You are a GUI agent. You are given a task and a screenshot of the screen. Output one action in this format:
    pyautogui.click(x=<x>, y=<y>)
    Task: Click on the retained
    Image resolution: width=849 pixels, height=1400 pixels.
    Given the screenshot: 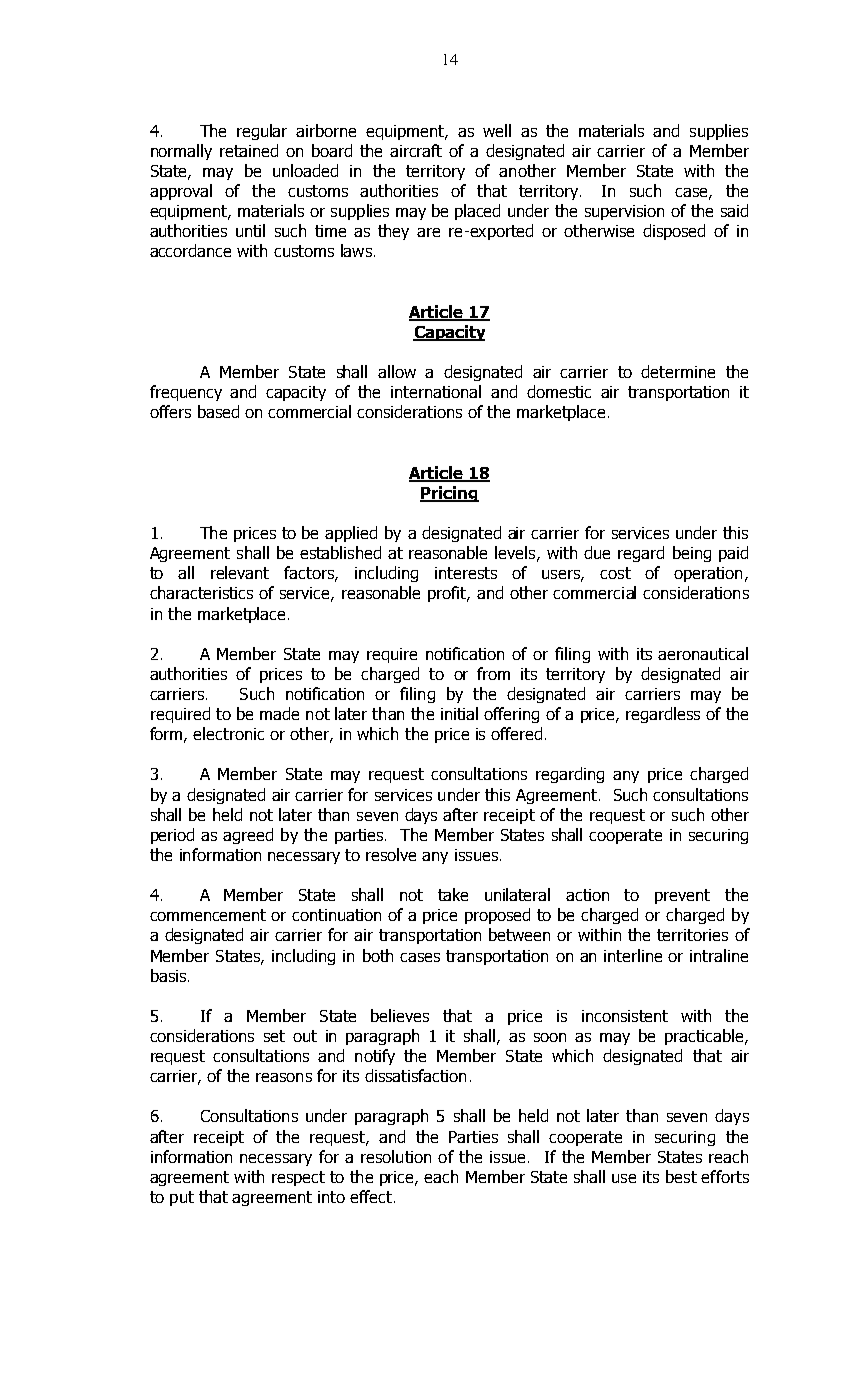 What is the action you would take?
    pyautogui.click(x=249, y=150)
